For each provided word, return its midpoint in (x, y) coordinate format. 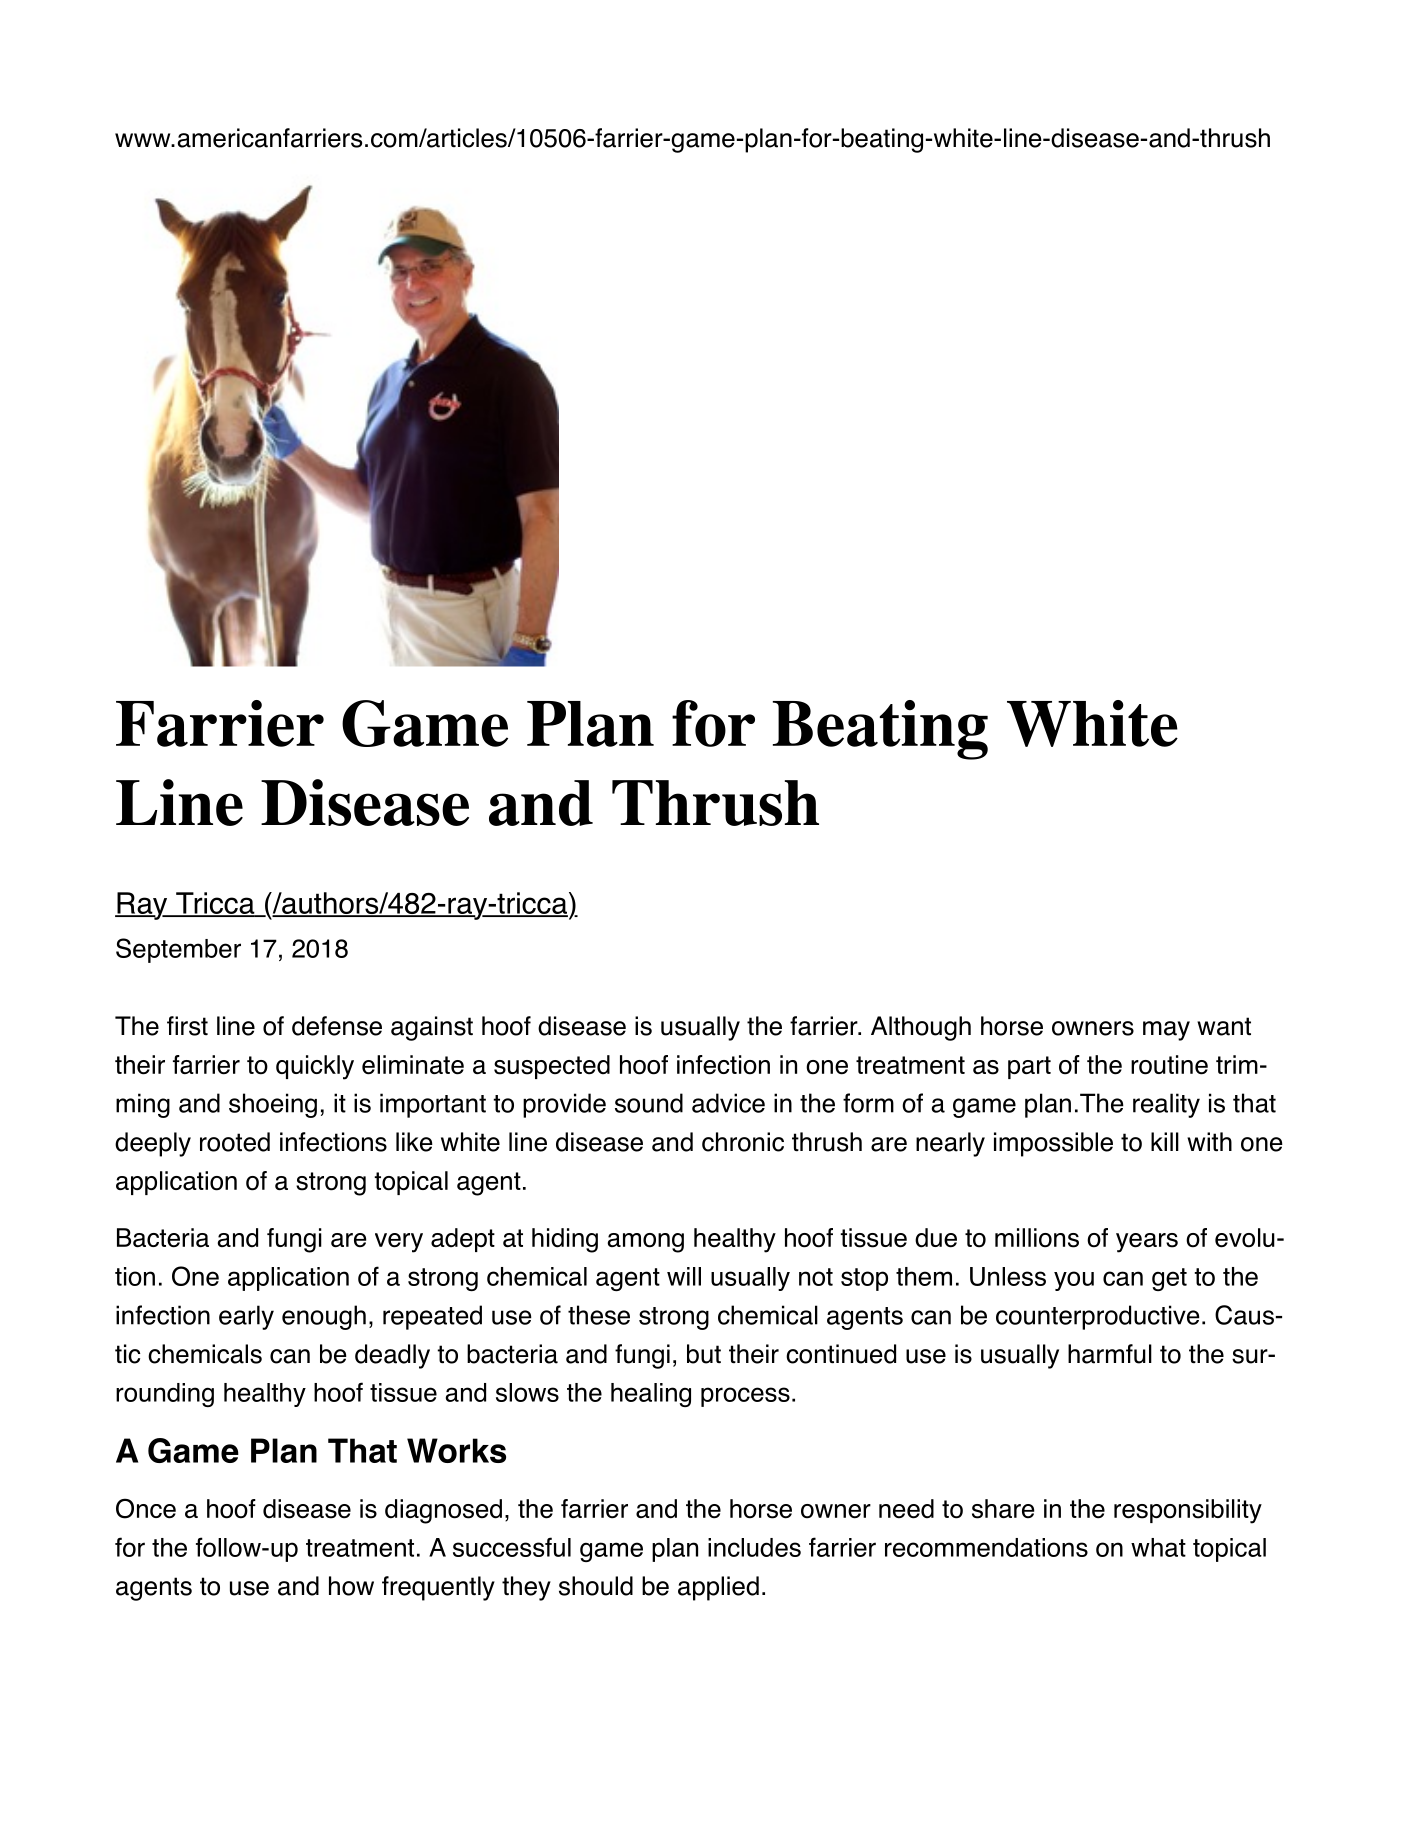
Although (921, 1028)
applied (718, 1588)
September (178, 950)
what (1158, 1547)
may (1166, 1031)
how (351, 1586)
